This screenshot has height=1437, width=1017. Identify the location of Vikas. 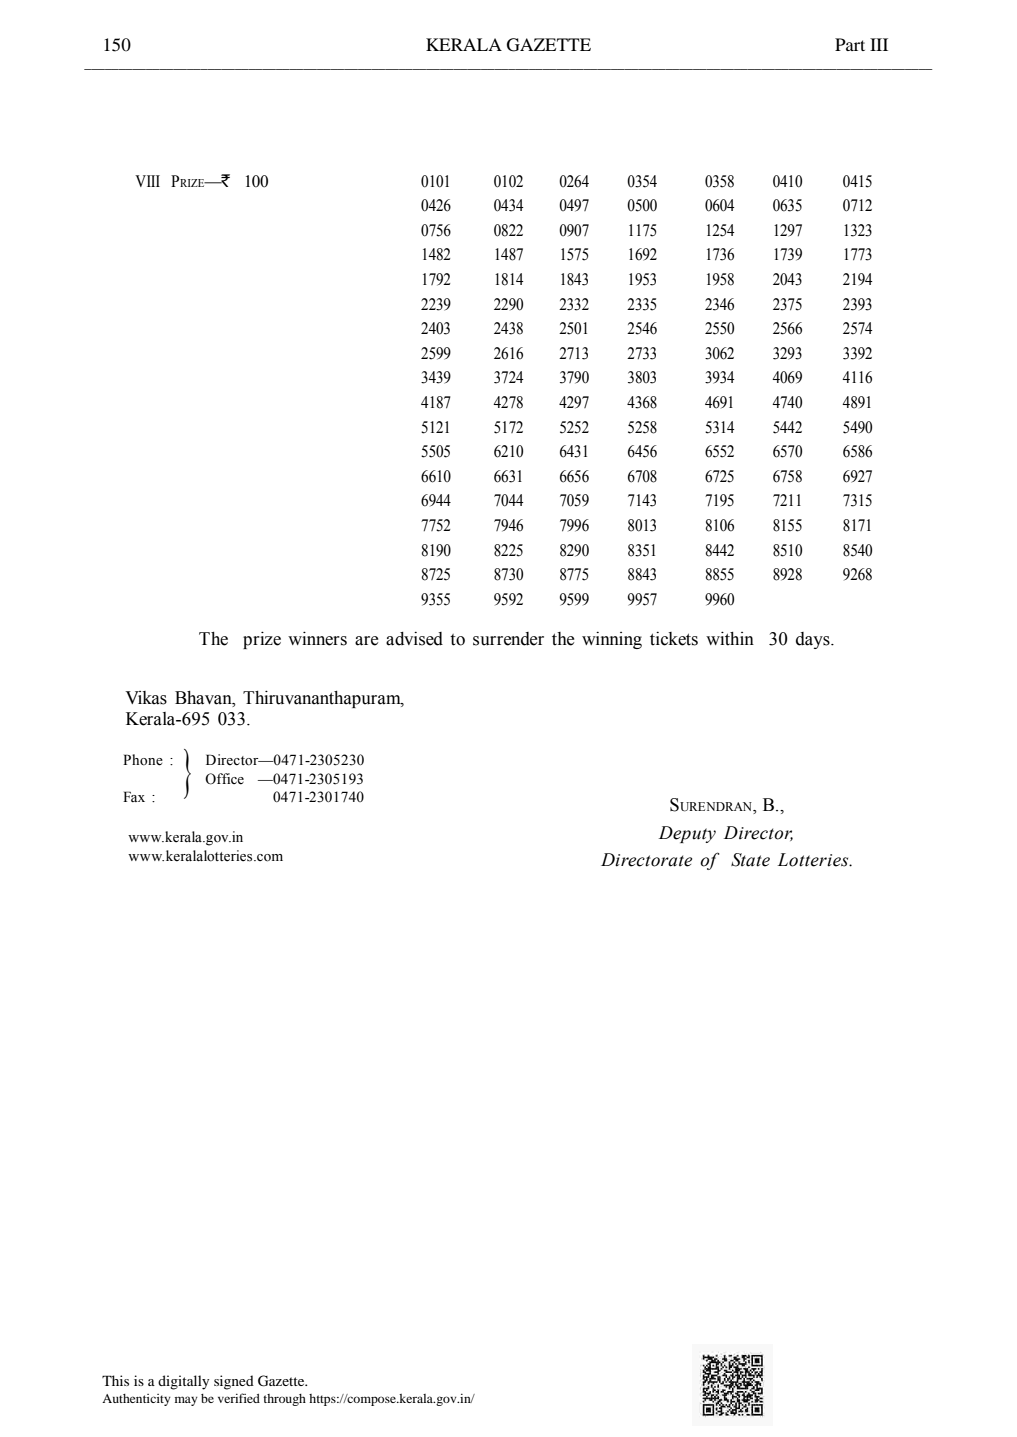
(146, 698).
